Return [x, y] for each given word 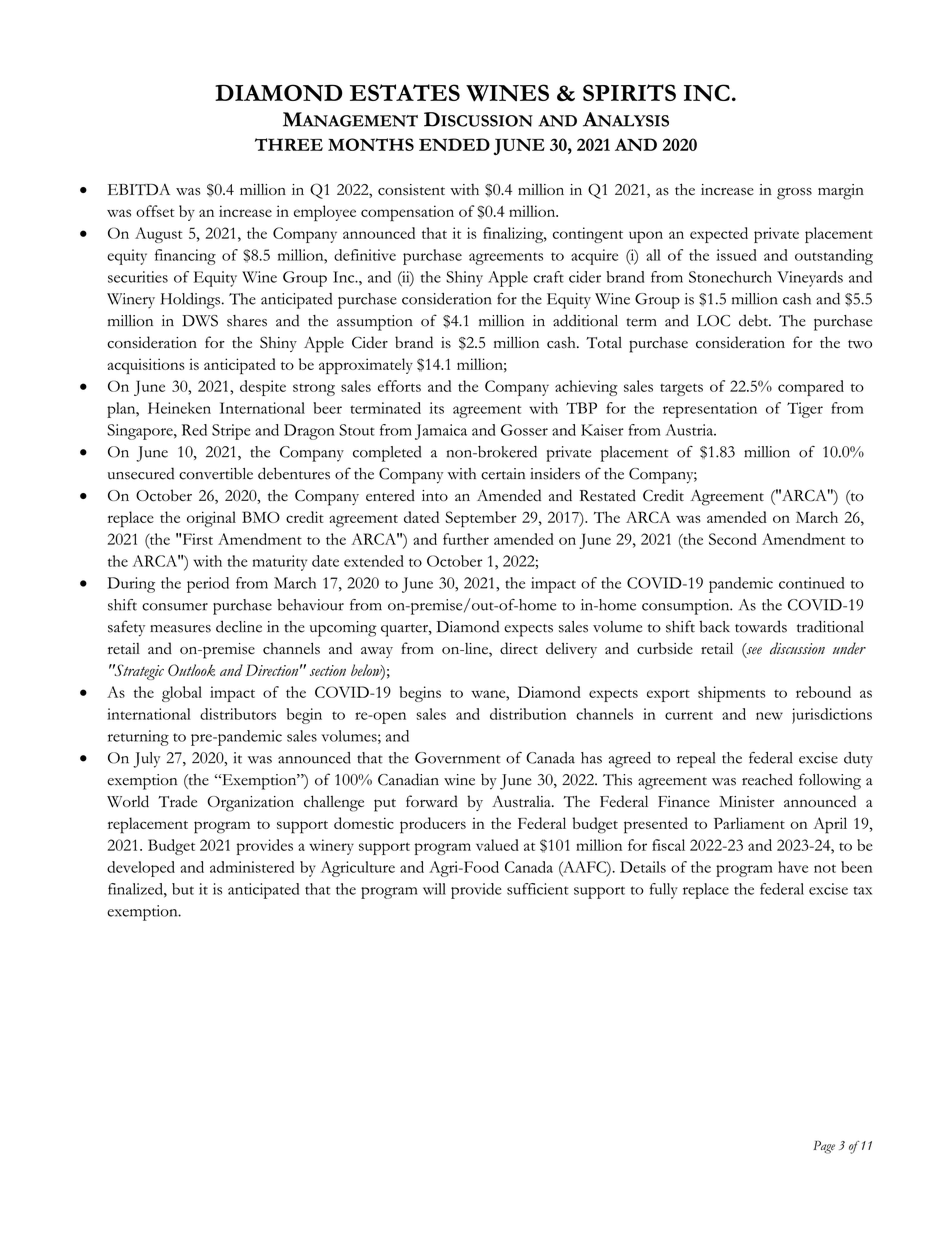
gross [794, 194]
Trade [177, 801]
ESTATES [405, 92]
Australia [522, 802]
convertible [216, 473]
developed [141, 869]
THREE [289, 144]
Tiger [805, 410]
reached [767, 779]
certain [503, 474]
